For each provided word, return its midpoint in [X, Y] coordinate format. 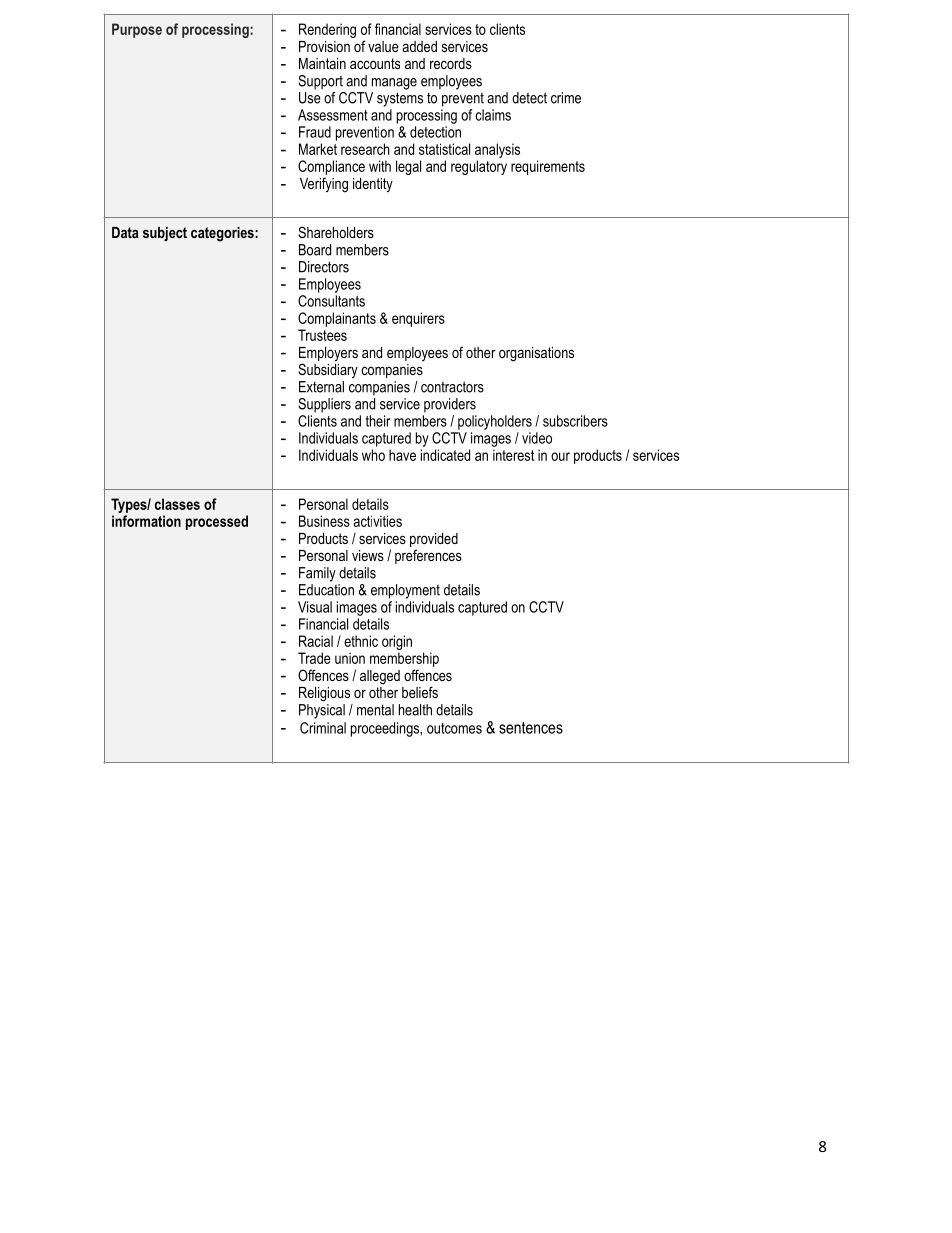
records [451, 63]
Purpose [137, 30]
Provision [324, 46]
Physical [322, 711]
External [321, 387]
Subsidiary [328, 370]
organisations [536, 354]
